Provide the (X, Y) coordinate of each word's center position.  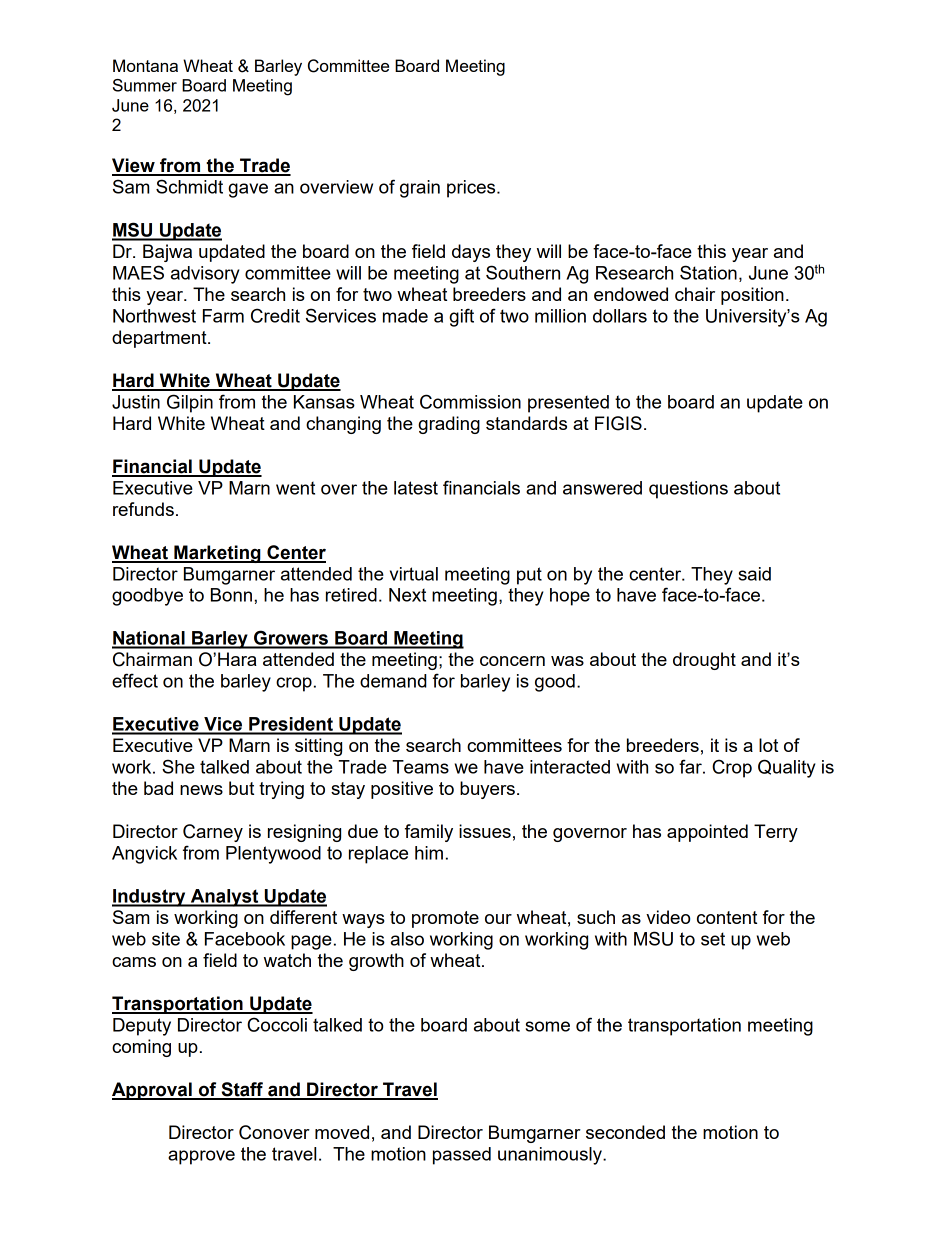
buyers (487, 790)
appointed (707, 833)
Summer (145, 85)
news (201, 790)
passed (462, 1156)
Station (708, 272)
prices (472, 189)
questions (688, 490)
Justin (136, 402)
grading (449, 425)
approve (201, 1157)
